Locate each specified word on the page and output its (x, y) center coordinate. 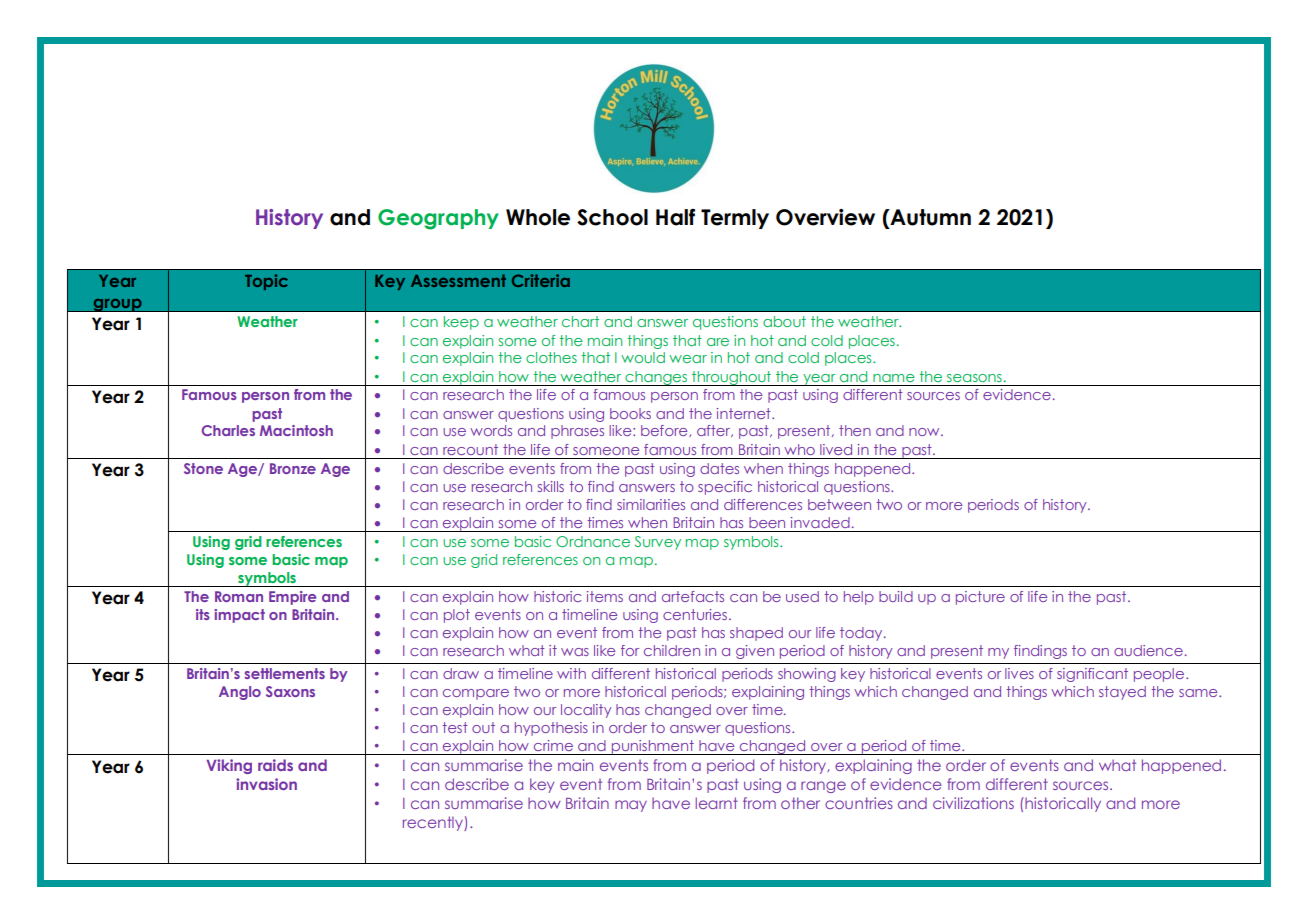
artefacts (693, 596)
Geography (438, 219)
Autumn (929, 217)
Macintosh (296, 430)
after (715, 431)
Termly (735, 219)
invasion (266, 784)
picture (980, 598)
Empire (292, 598)
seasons (974, 378)
